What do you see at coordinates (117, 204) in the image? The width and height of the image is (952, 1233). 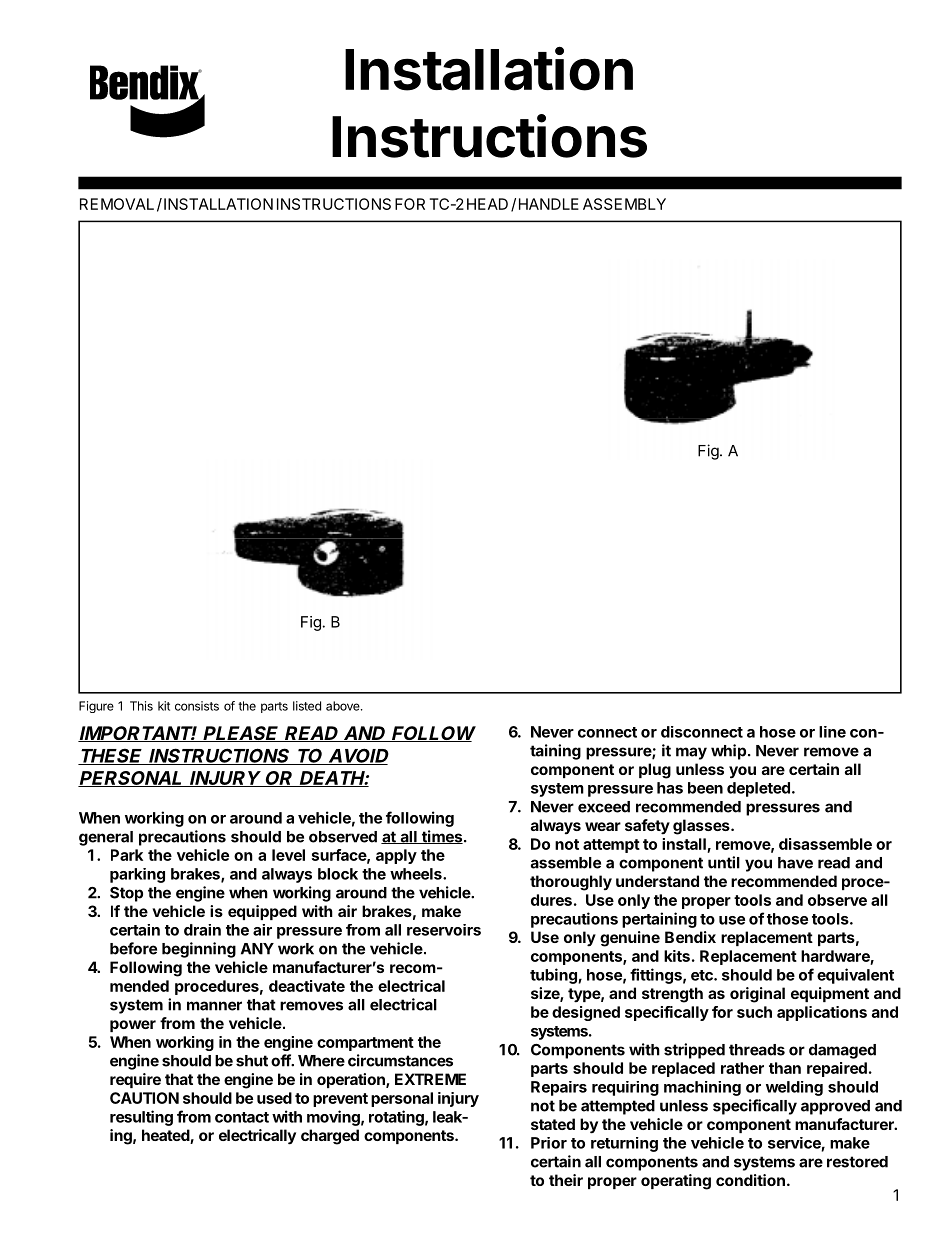 I see `REMOVAL` at bounding box center [117, 204].
